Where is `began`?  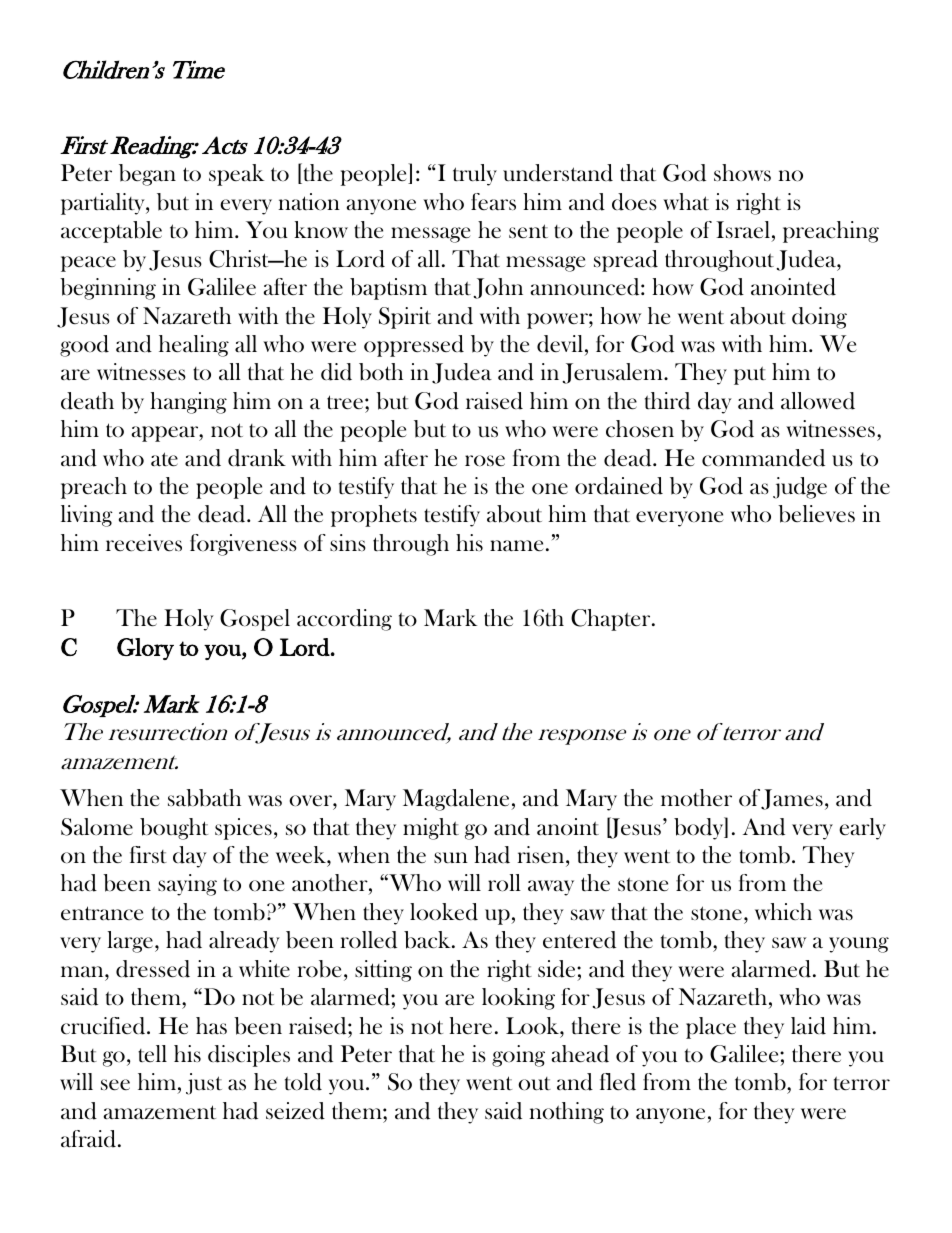
began is located at coordinates (147, 175).
